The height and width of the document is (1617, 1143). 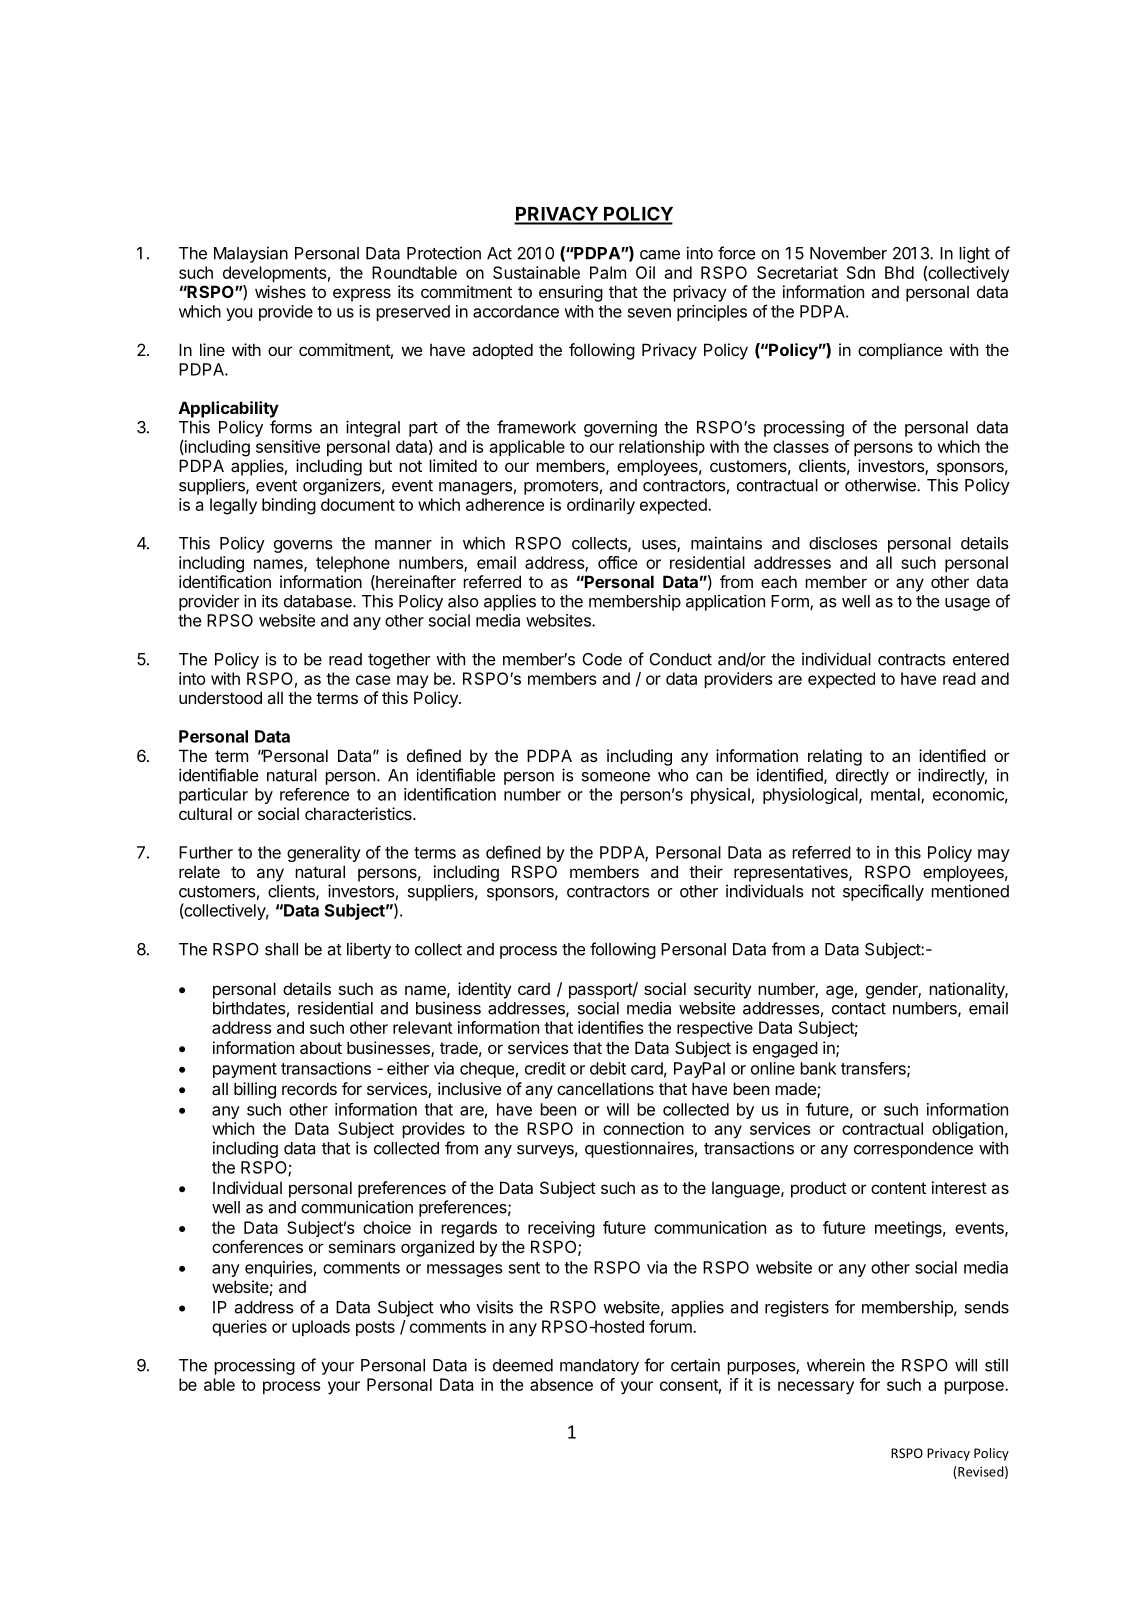 What do you see at coordinates (321, 1328) in the document?
I see `uploads` at bounding box center [321, 1328].
